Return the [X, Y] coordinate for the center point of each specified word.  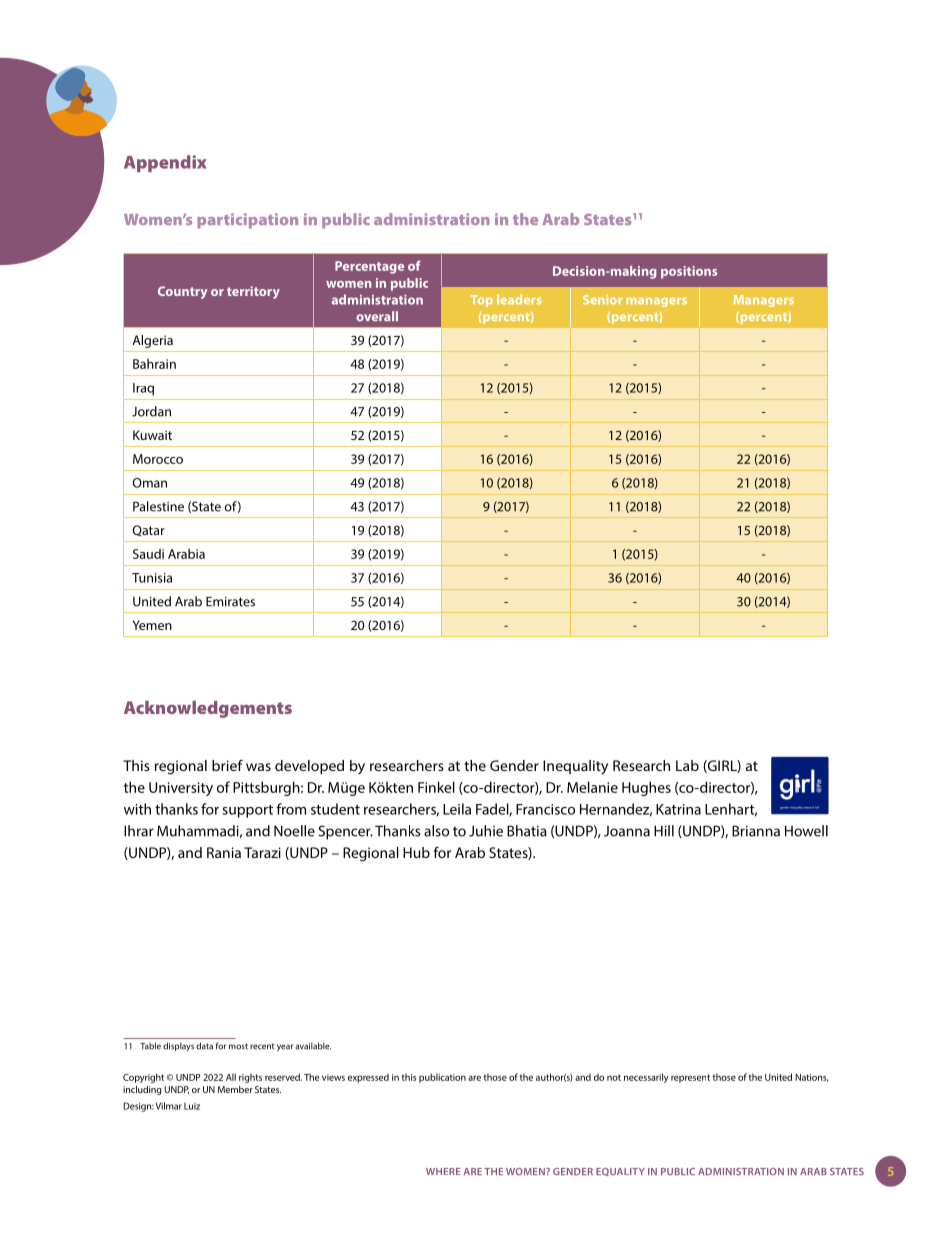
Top [482, 301]
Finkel [436, 787]
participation [247, 221]
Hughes [646, 788]
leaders [519, 300]
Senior [602, 300]
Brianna [756, 831]
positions [689, 272]
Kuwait [152, 435]
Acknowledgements [208, 709]
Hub [416, 852]
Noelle [294, 831]
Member [235, 1089]
